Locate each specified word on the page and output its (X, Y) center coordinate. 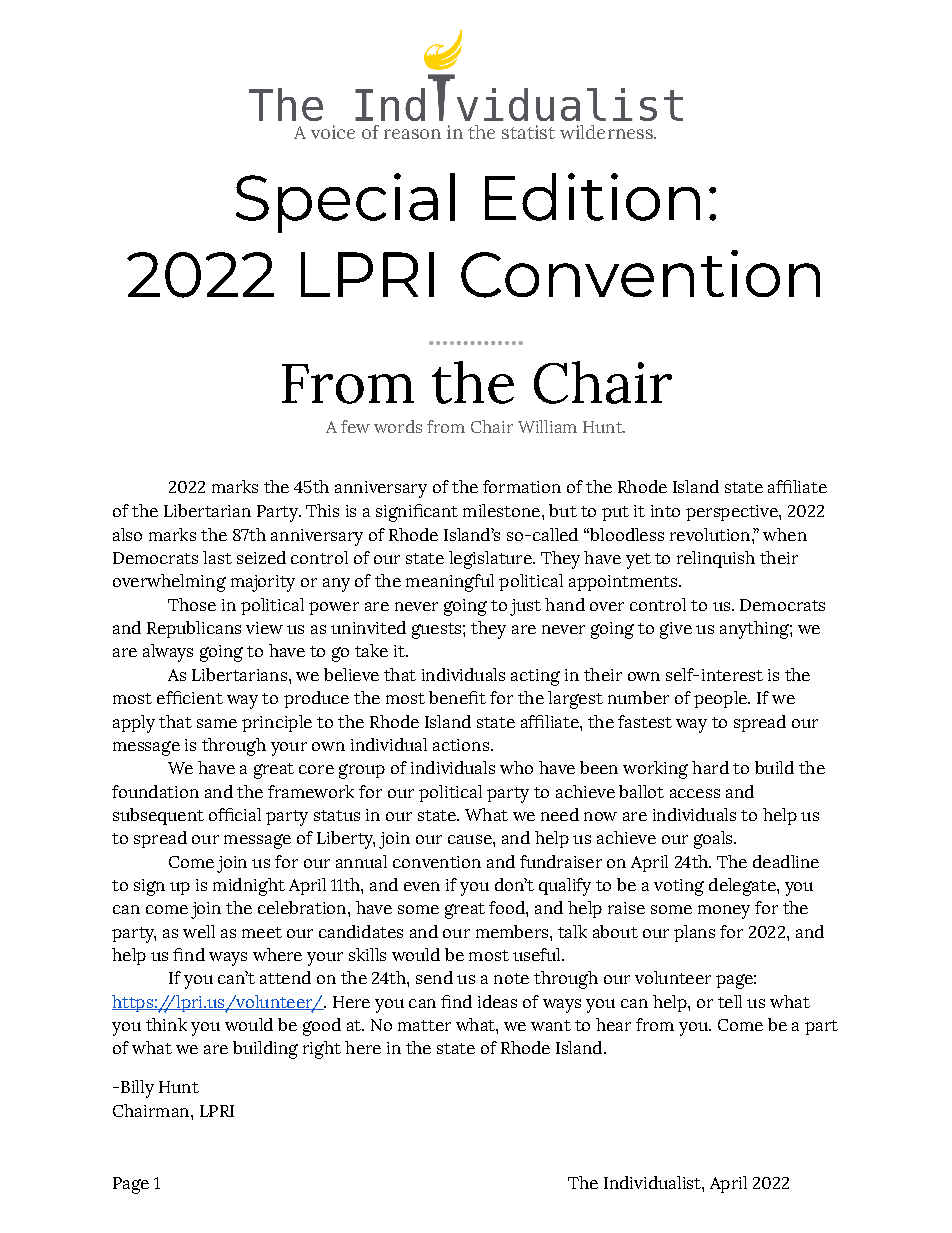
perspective (733, 513)
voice (333, 132)
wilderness (607, 132)
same (217, 723)
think (166, 1024)
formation (522, 486)
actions (461, 745)
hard (710, 767)
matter (424, 1025)
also (127, 534)
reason (412, 134)
